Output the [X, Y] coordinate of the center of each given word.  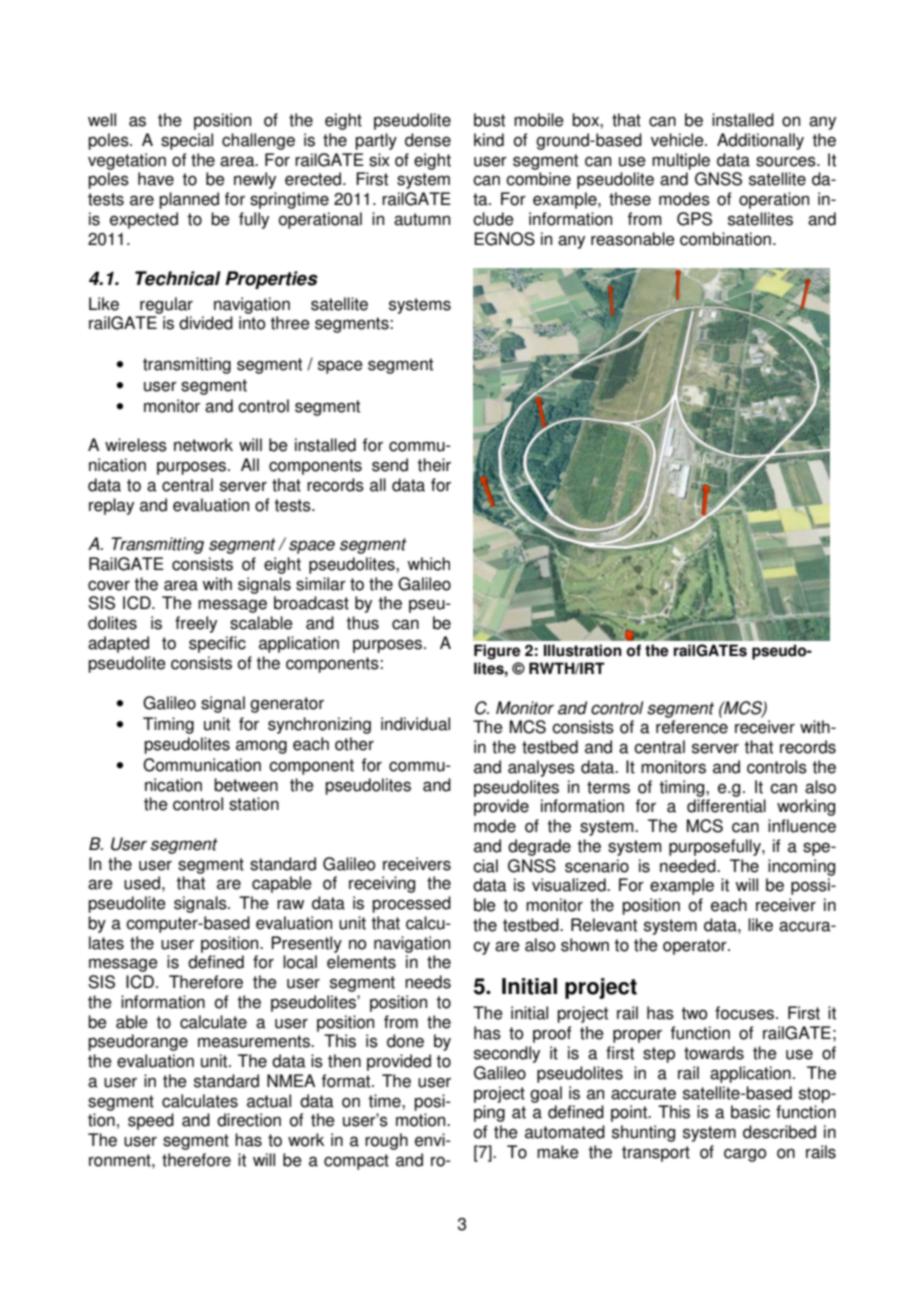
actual [269, 1101]
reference [692, 727]
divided [206, 323]
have [156, 179]
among [261, 747]
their [434, 465]
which [428, 564]
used [142, 883]
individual [415, 724]
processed [411, 904]
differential [726, 806]
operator [696, 947]
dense [428, 140]
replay [111, 506]
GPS [694, 219]
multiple [681, 161]
